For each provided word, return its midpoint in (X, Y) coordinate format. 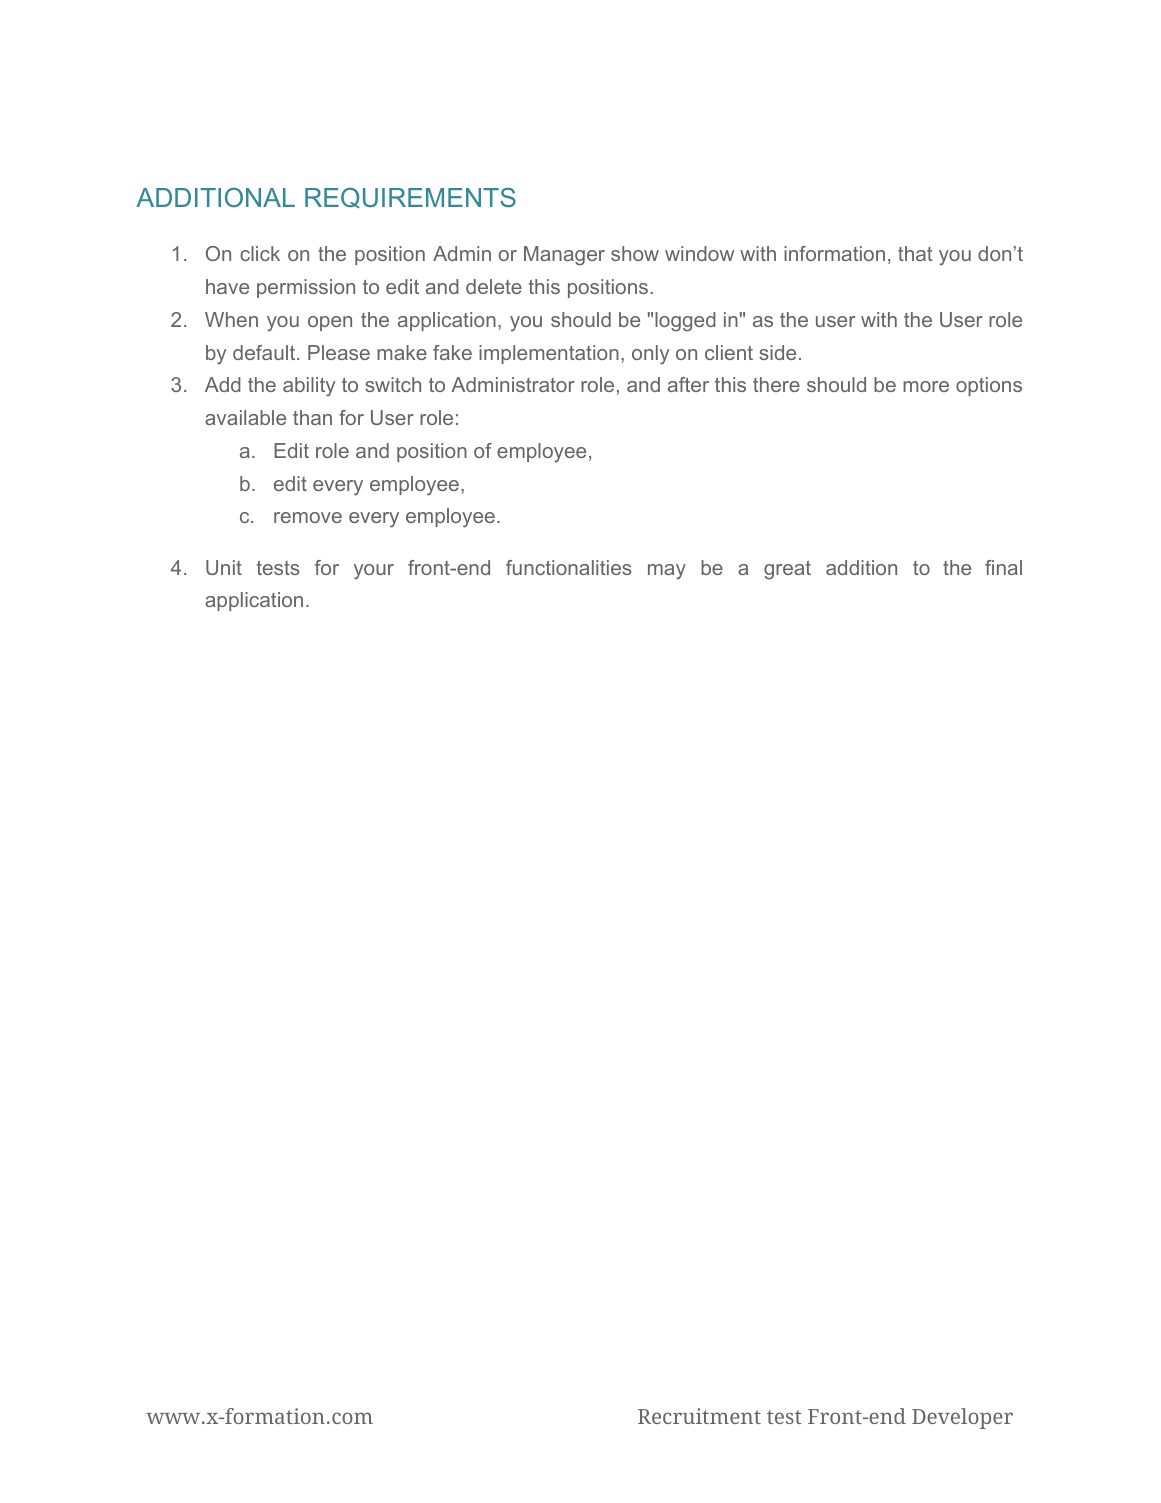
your (374, 572)
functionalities (569, 567)
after (688, 384)
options (989, 386)
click (260, 253)
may (667, 571)
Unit (224, 567)
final (1003, 567)
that (915, 253)
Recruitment (699, 1416)
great (787, 570)
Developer (962, 1418)
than (312, 417)
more (926, 386)
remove (308, 517)
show (635, 253)
